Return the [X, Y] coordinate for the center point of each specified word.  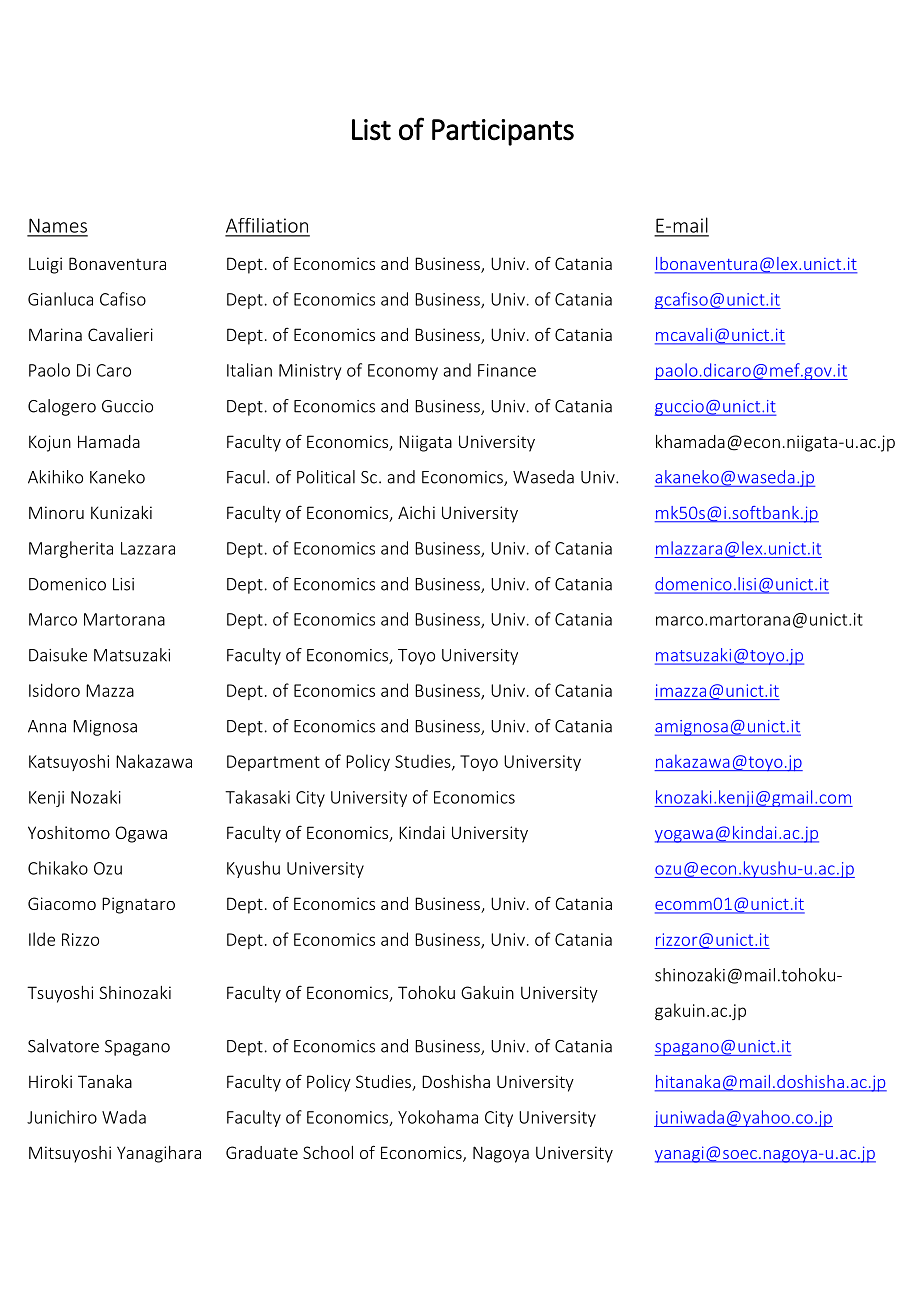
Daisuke [58, 655]
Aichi [416, 512]
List [371, 130]
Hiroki [50, 1081]
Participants [503, 132]
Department [273, 763]
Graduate [262, 1152]
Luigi [45, 265]
